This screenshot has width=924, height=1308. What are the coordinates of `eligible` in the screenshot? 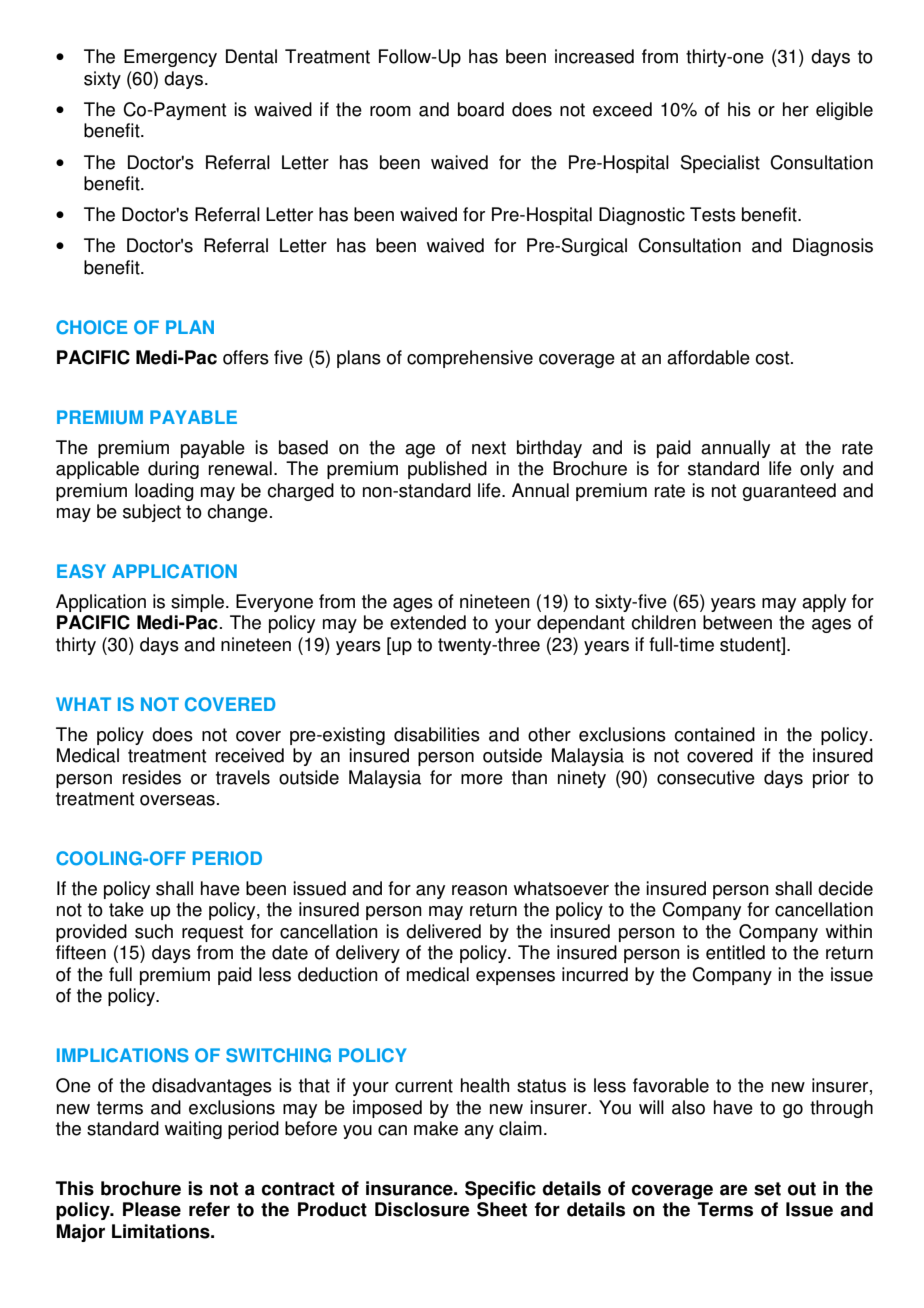 It's located at (844, 111).
